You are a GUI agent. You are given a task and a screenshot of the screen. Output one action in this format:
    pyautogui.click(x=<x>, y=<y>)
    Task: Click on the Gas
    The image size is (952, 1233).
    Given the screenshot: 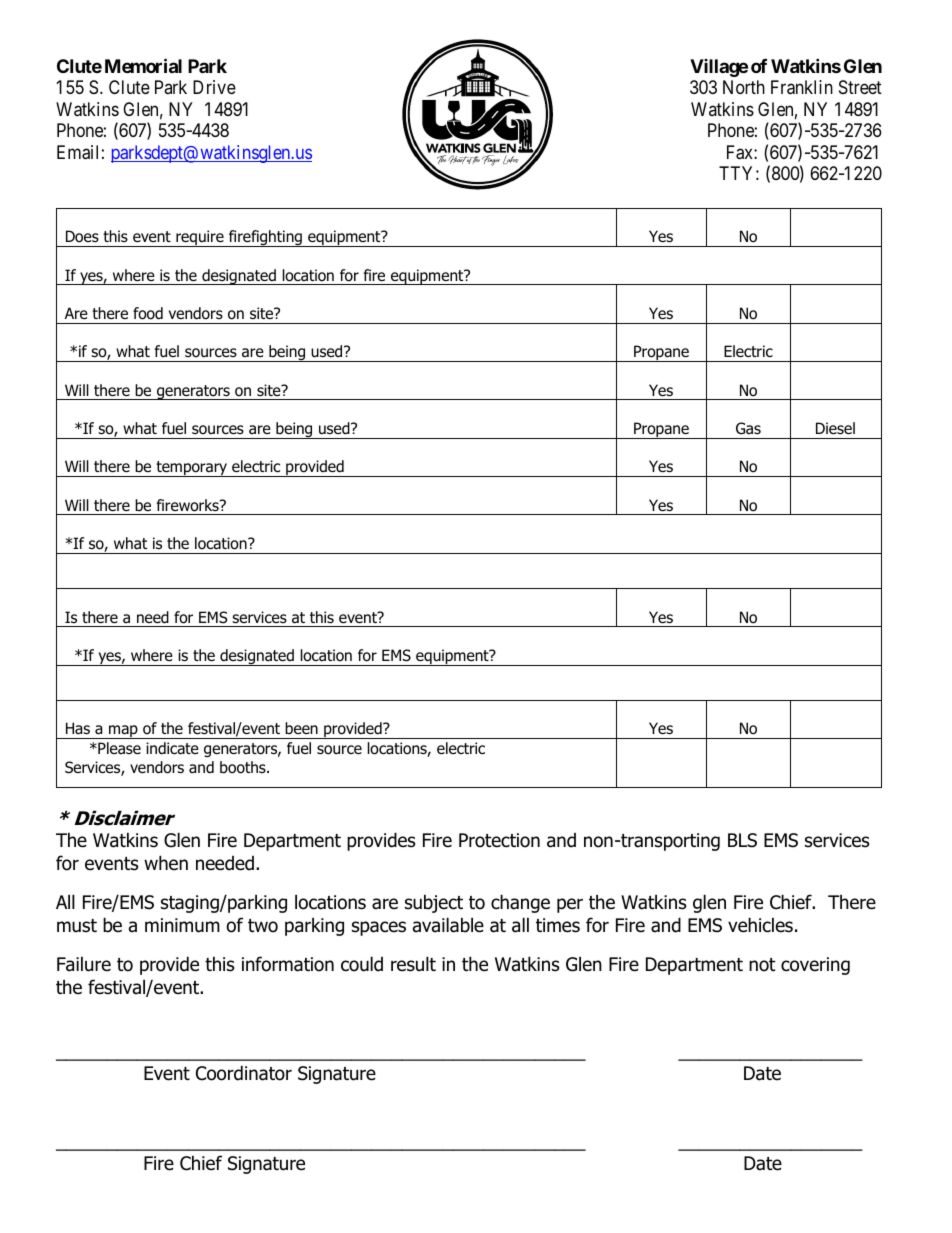 What is the action you would take?
    pyautogui.click(x=748, y=428)
